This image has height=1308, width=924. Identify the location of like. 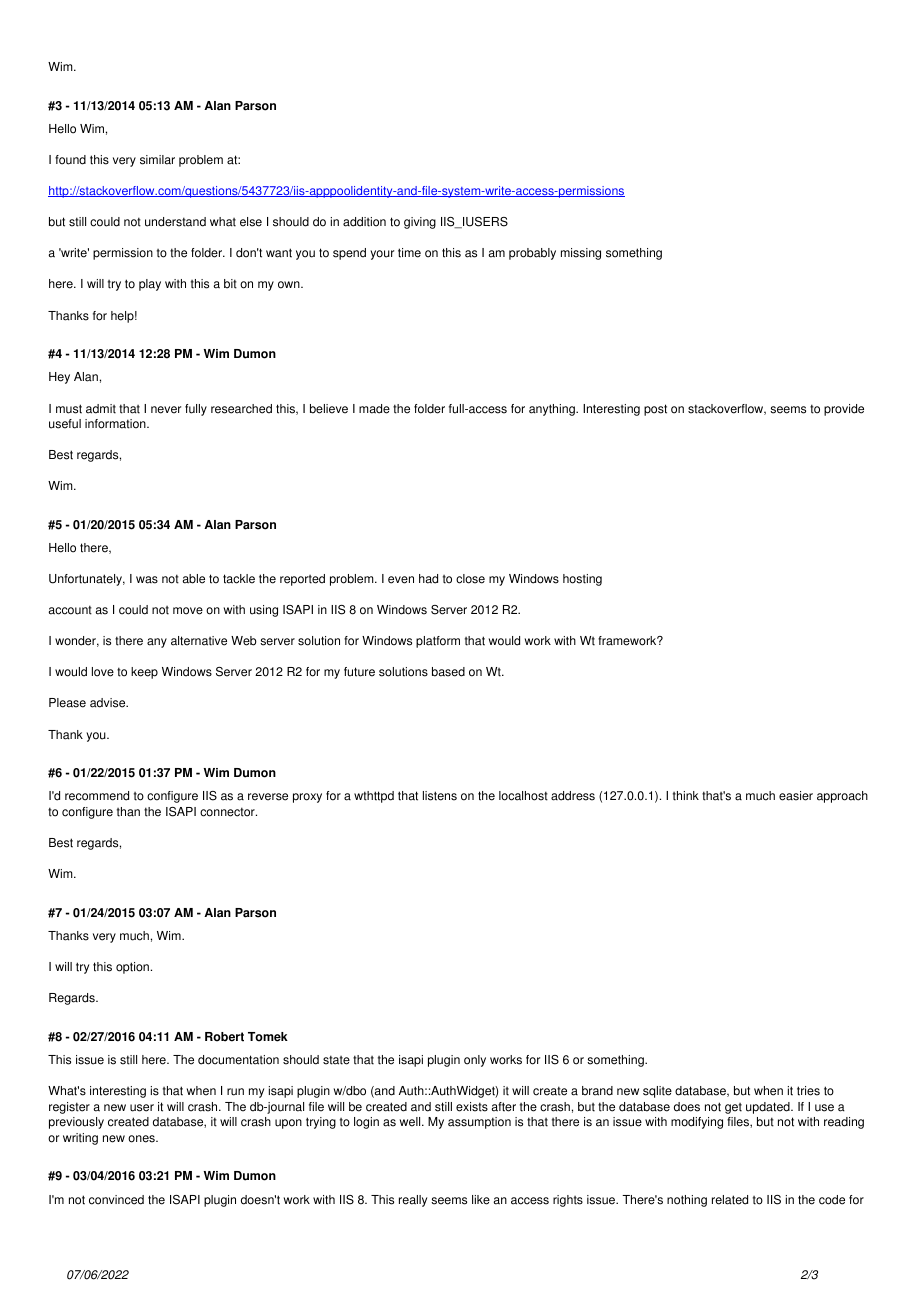
(481, 1200).
